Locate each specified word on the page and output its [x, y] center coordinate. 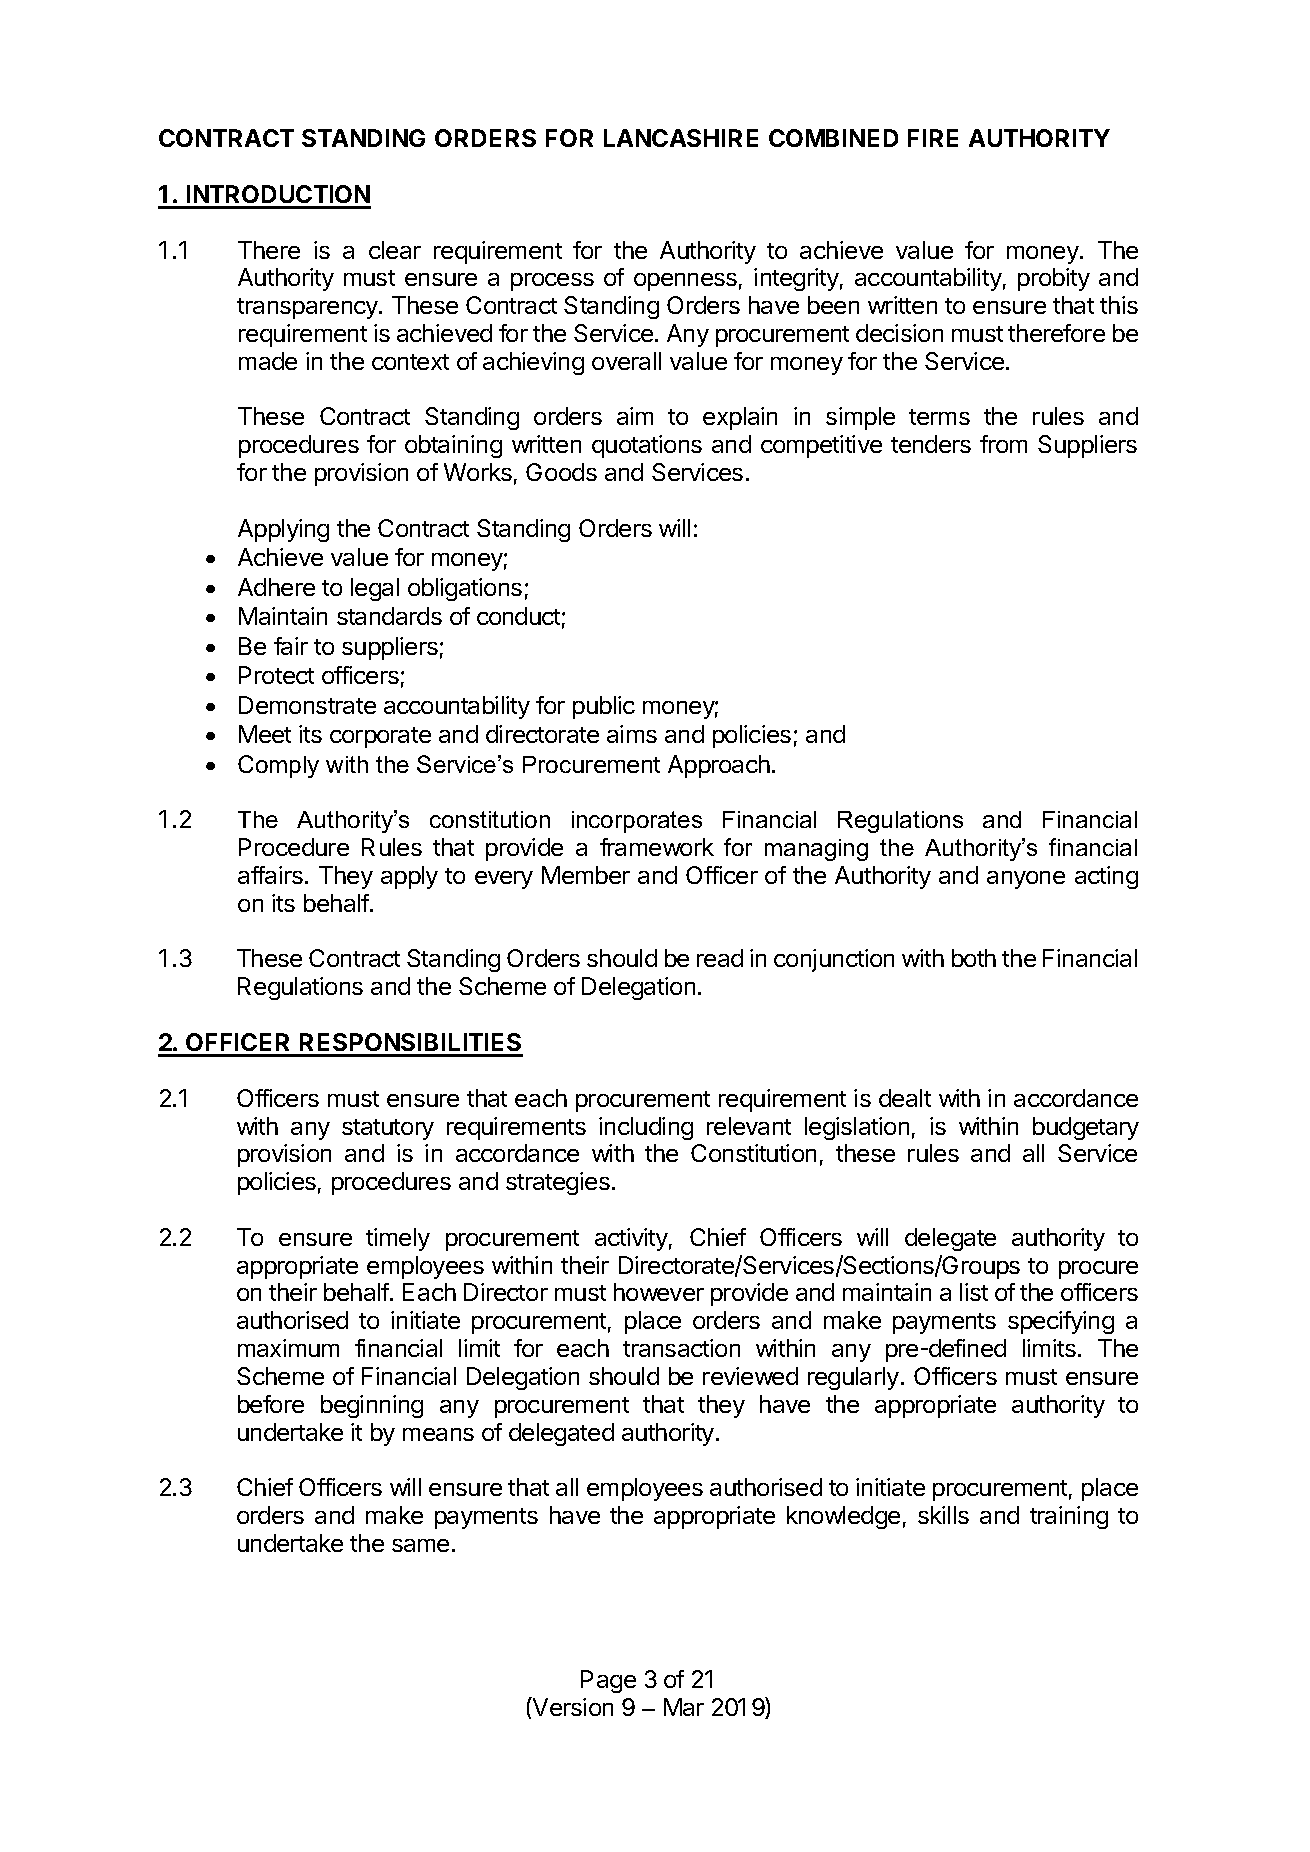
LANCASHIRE [681, 138]
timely [398, 1239]
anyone [1026, 880]
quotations [647, 446]
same [420, 1545]
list [974, 1292]
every [504, 880]
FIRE [933, 138]
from [1003, 444]
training [1069, 1517]
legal [375, 589]
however [659, 1292]
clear [395, 250]
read [720, 958]
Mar [684, 1707]
